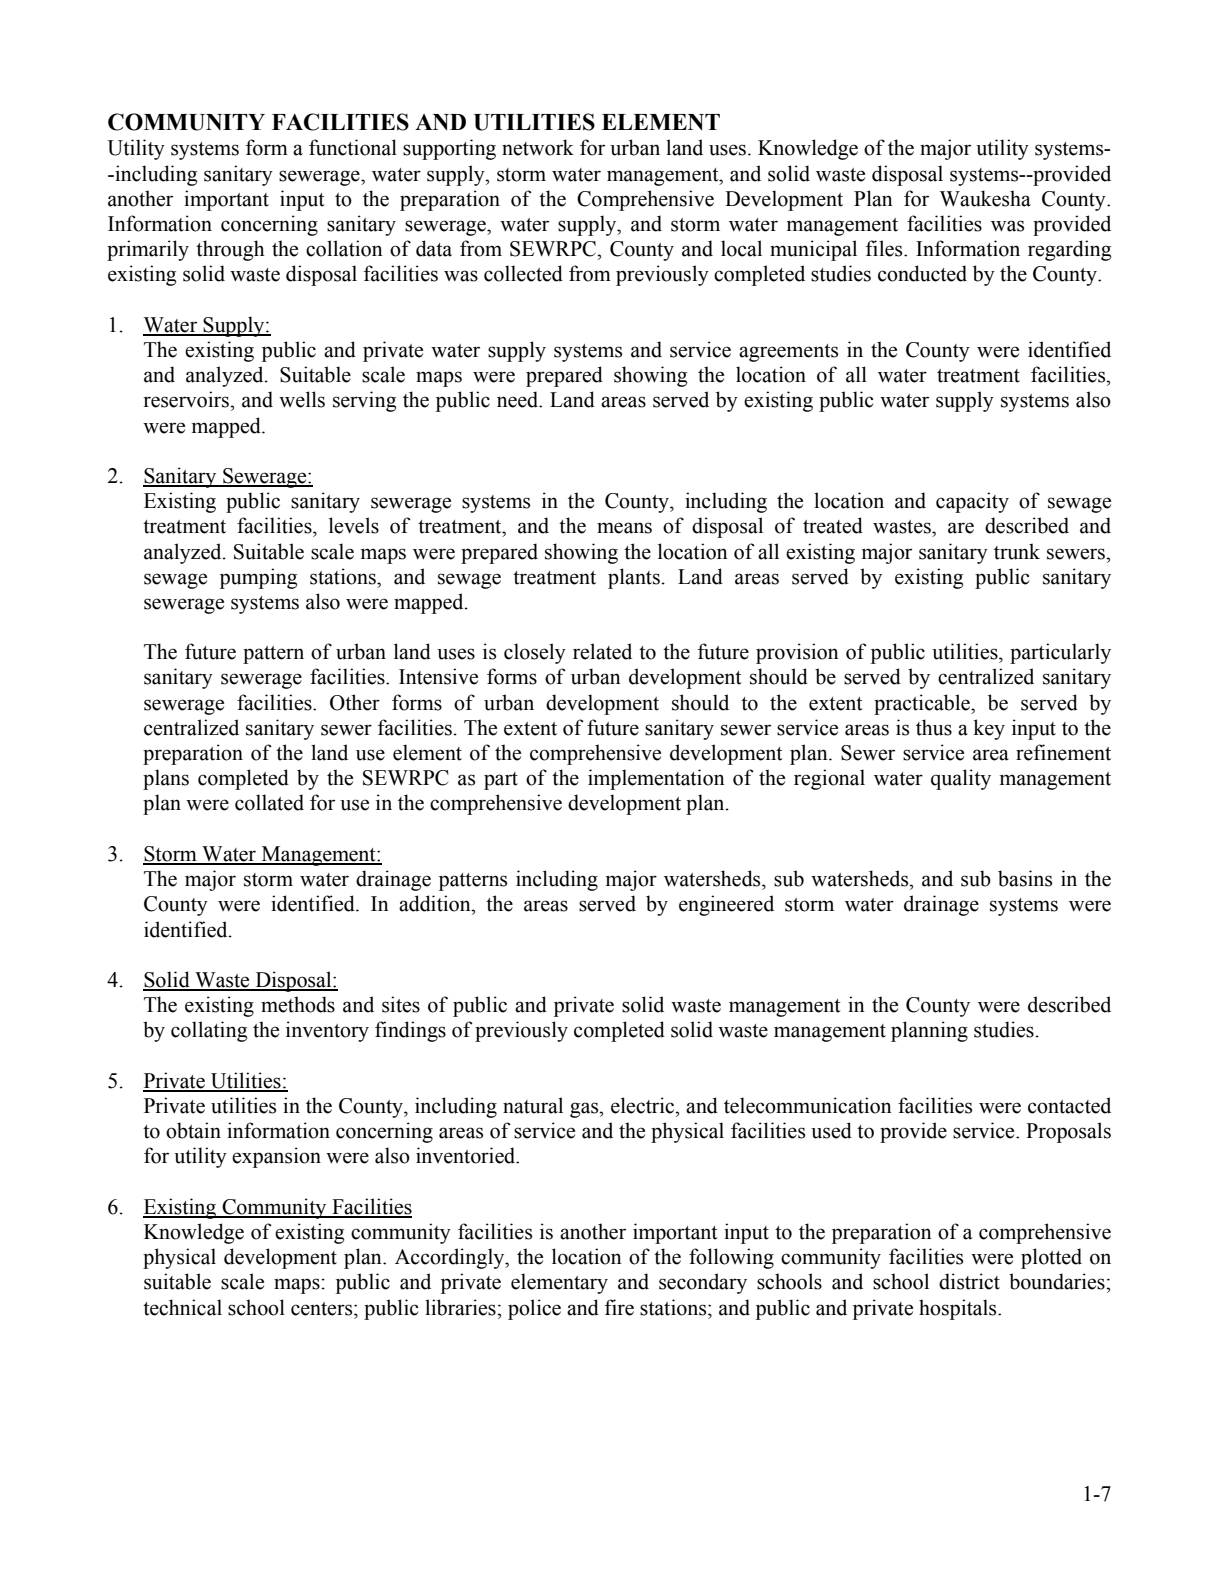 The width and height of the document is (1219, 1578). Describe the element at coordinates (323, 1309) in the document. I see `centers` at that location.
